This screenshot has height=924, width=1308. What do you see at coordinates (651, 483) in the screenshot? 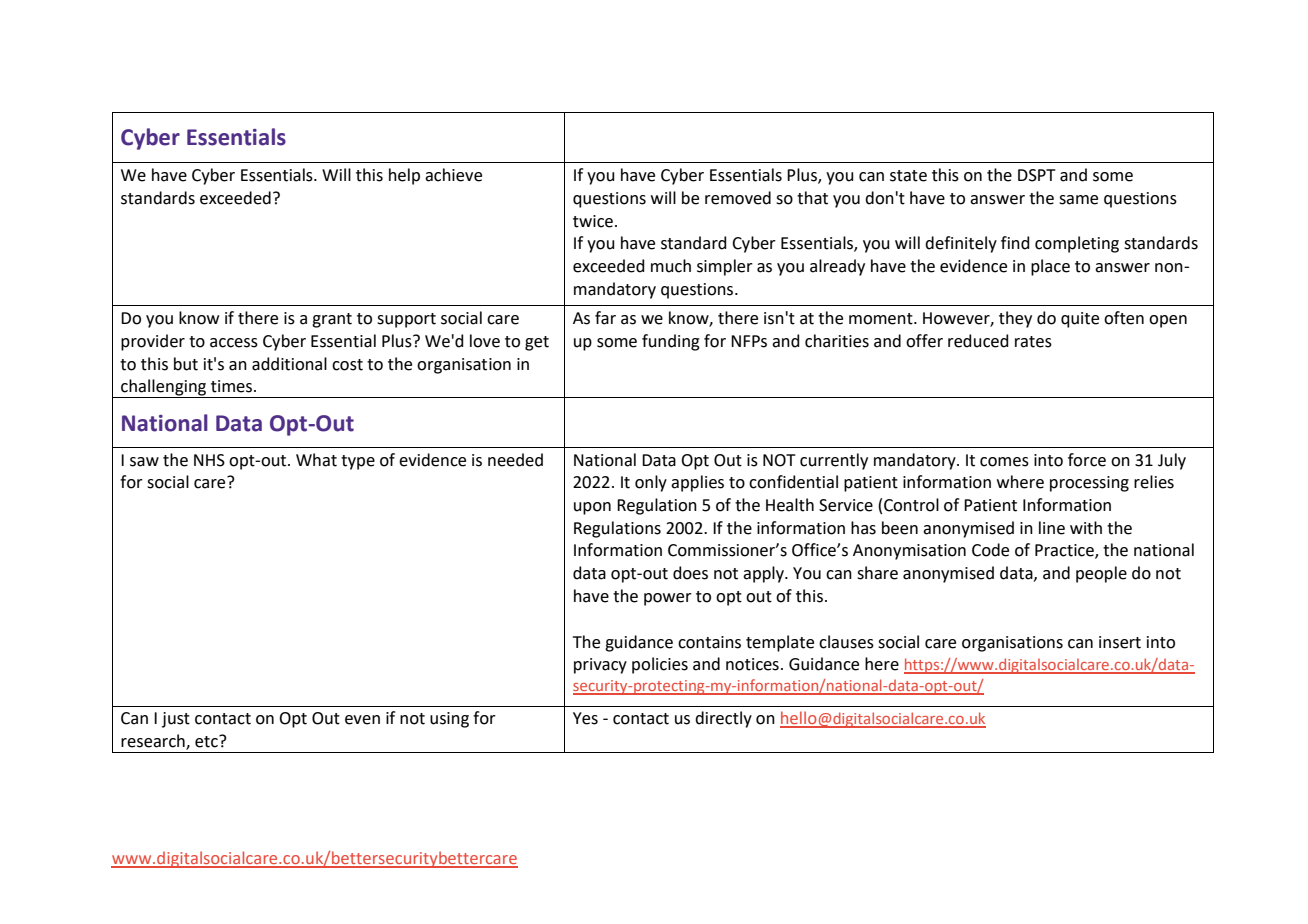
I see `only` at bounding box center [651, 483].
